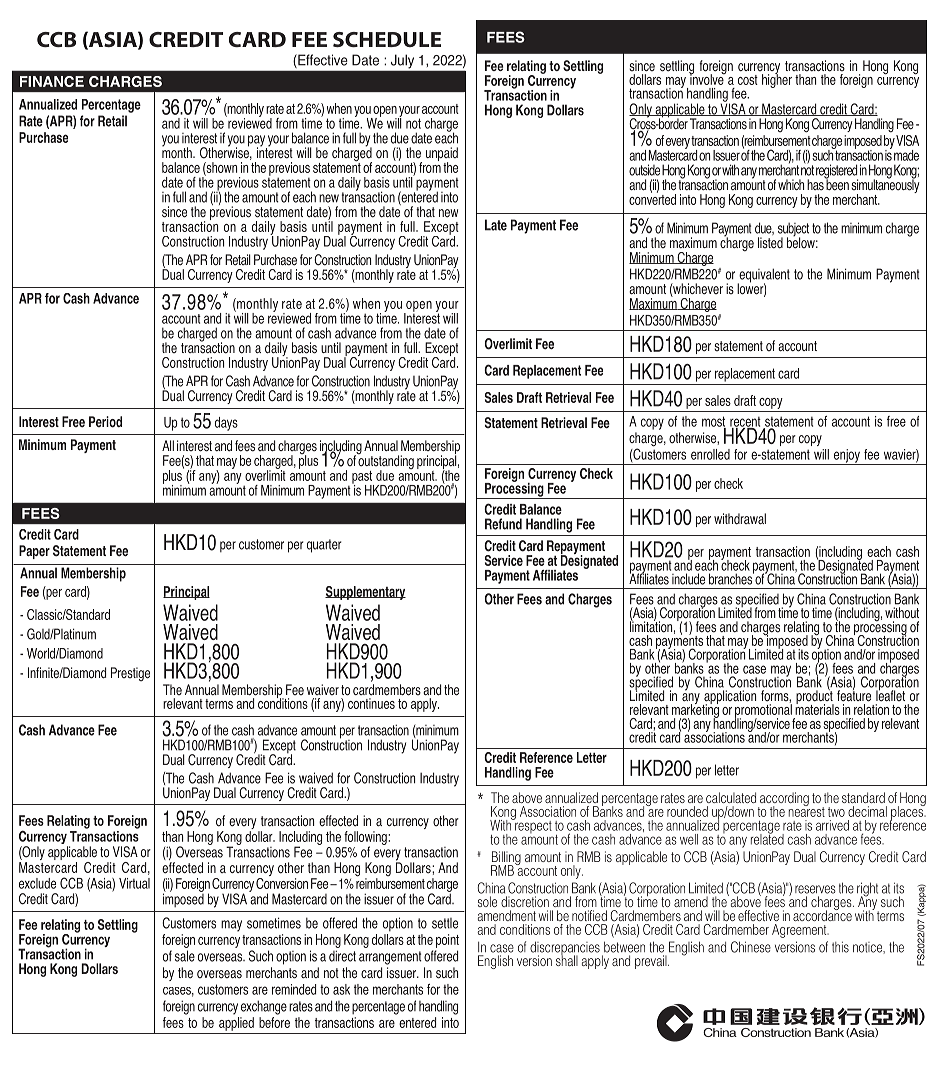  Describe the element at coordinates (130, 674) in the image. I see `Prestige` at that location.
